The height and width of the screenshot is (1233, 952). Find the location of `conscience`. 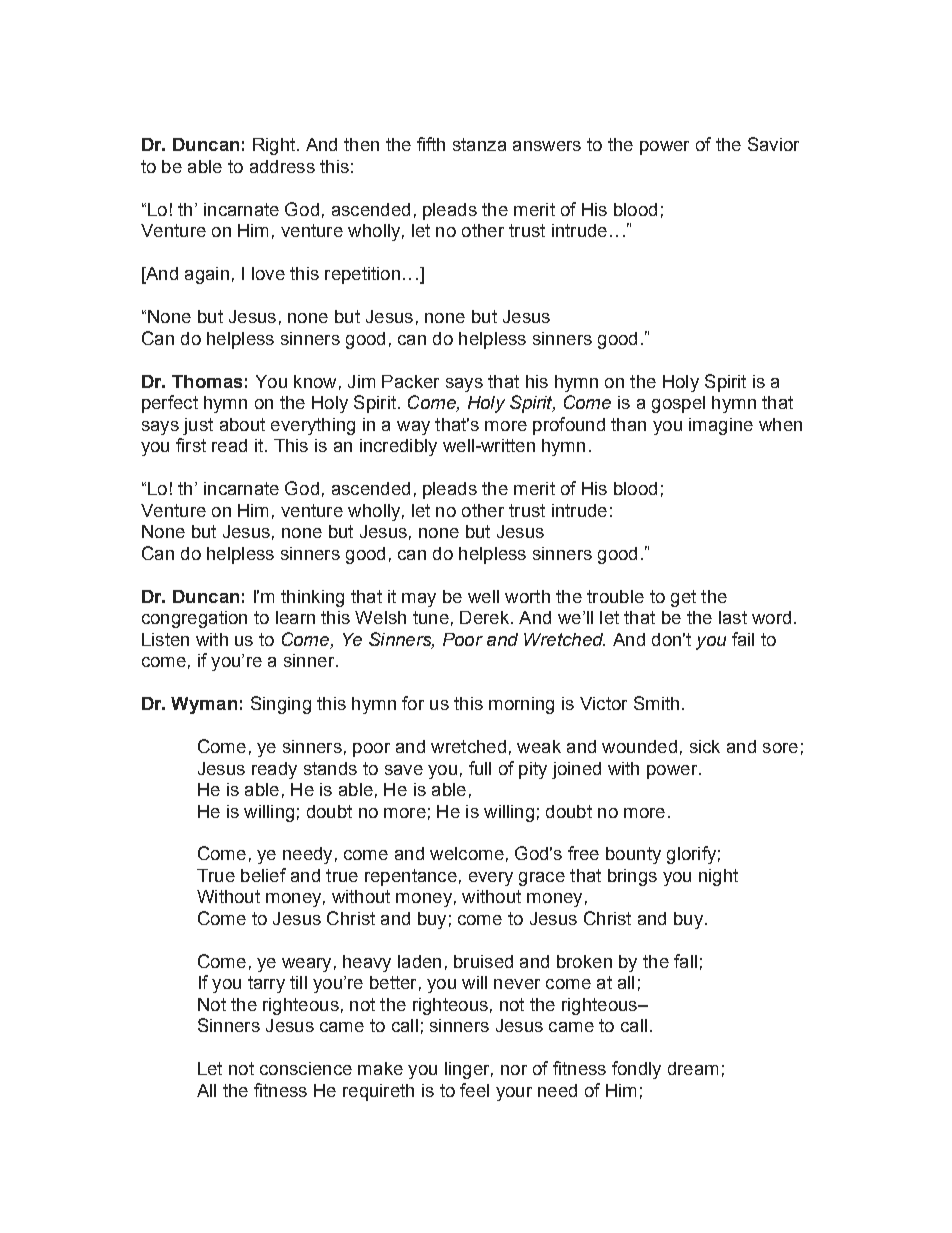

conscience is located at coordinates (306, 1068).
